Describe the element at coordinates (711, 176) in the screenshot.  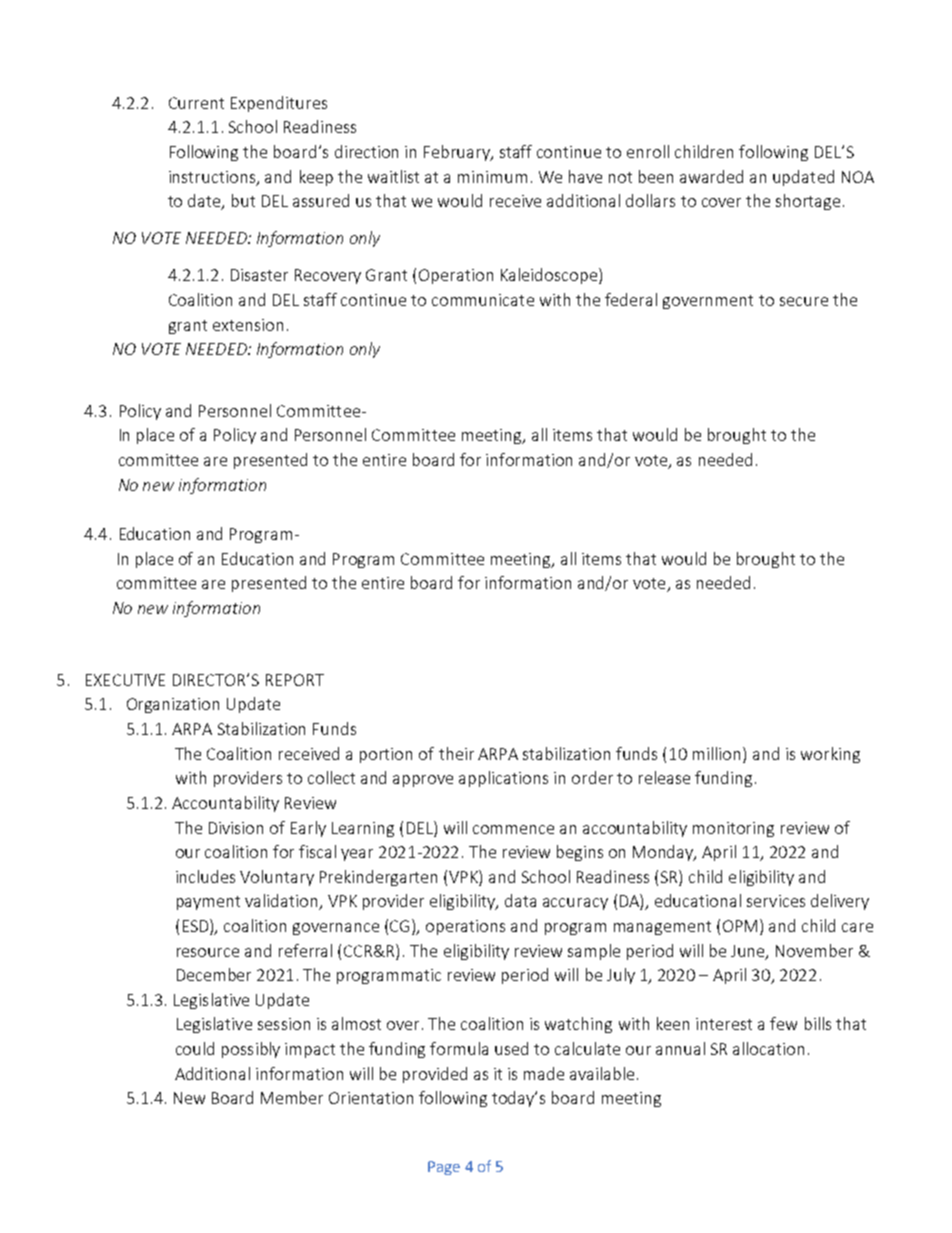
I see `awarded` at that location.
